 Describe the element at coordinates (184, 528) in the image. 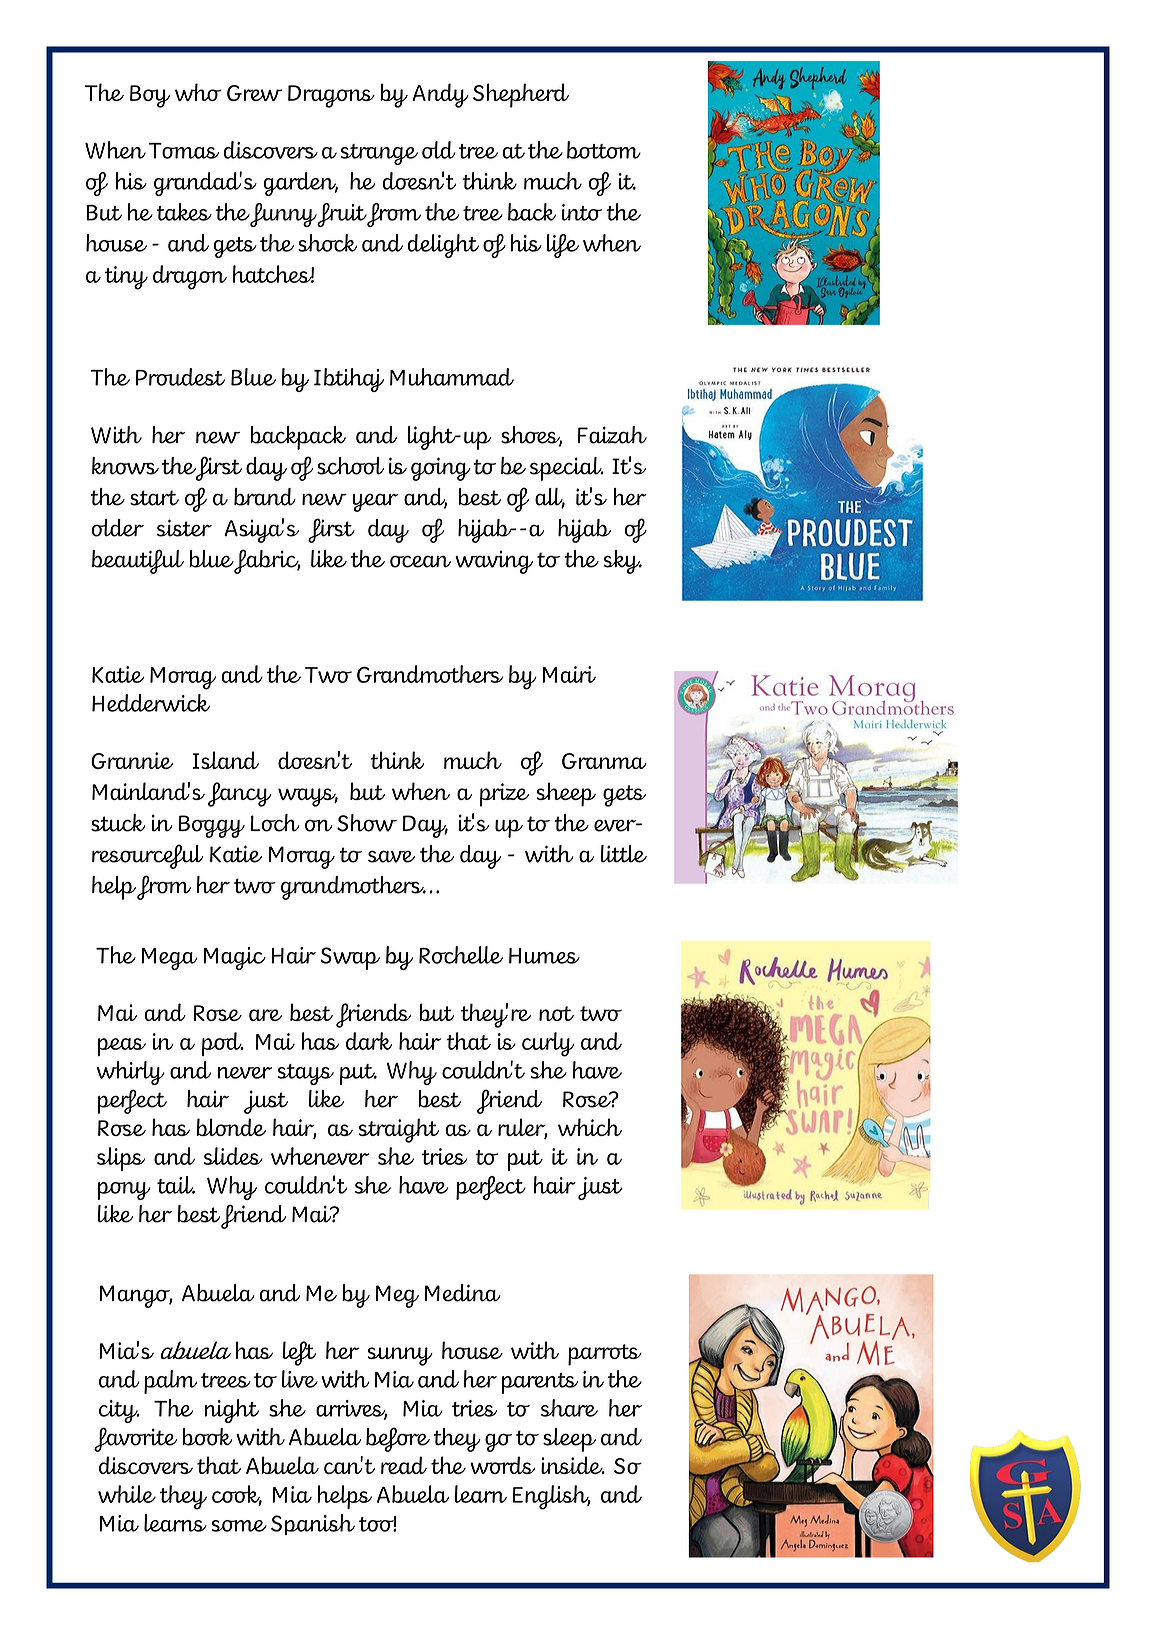

I see `sister` at that location.
